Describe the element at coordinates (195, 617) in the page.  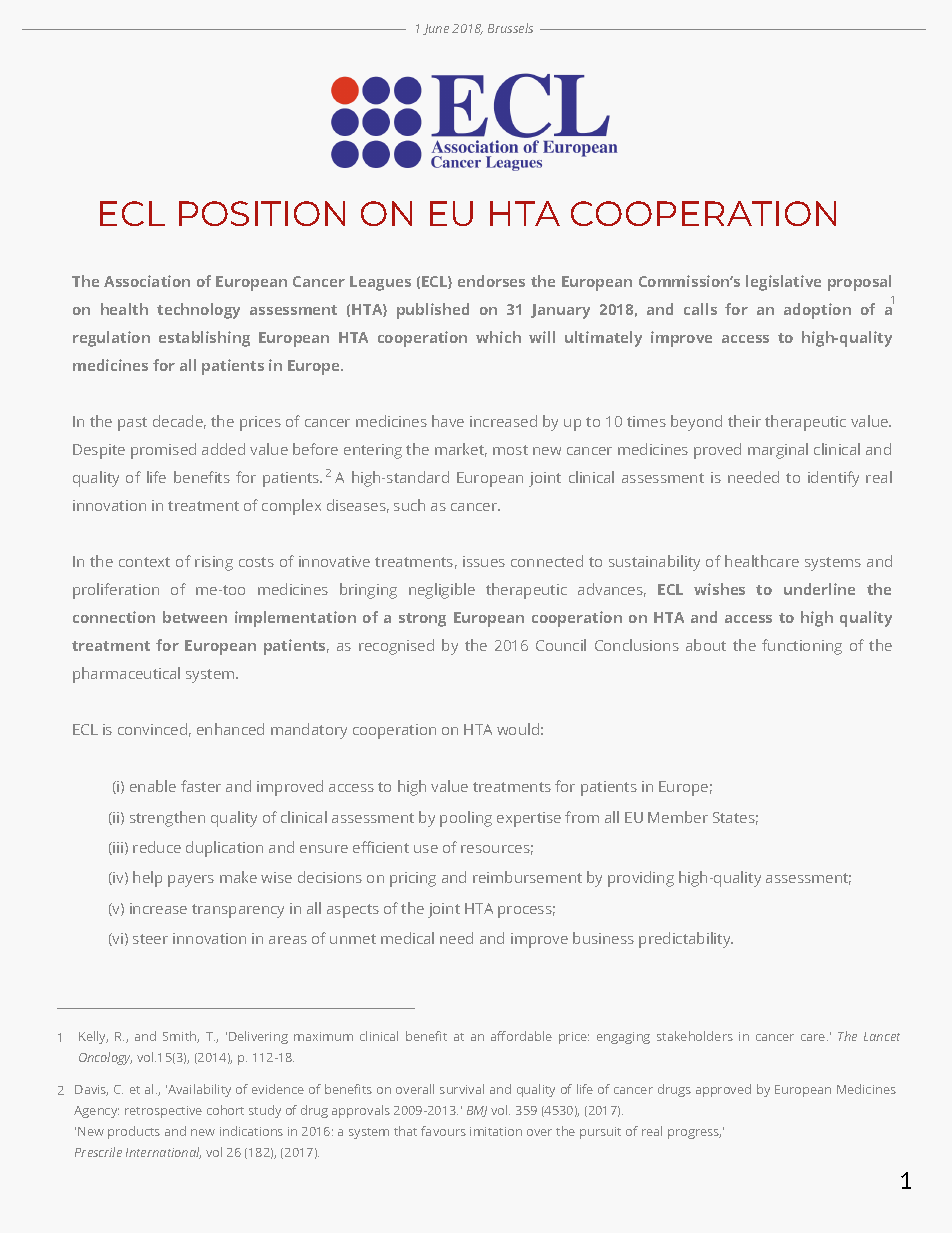
I see `between` at that location.
